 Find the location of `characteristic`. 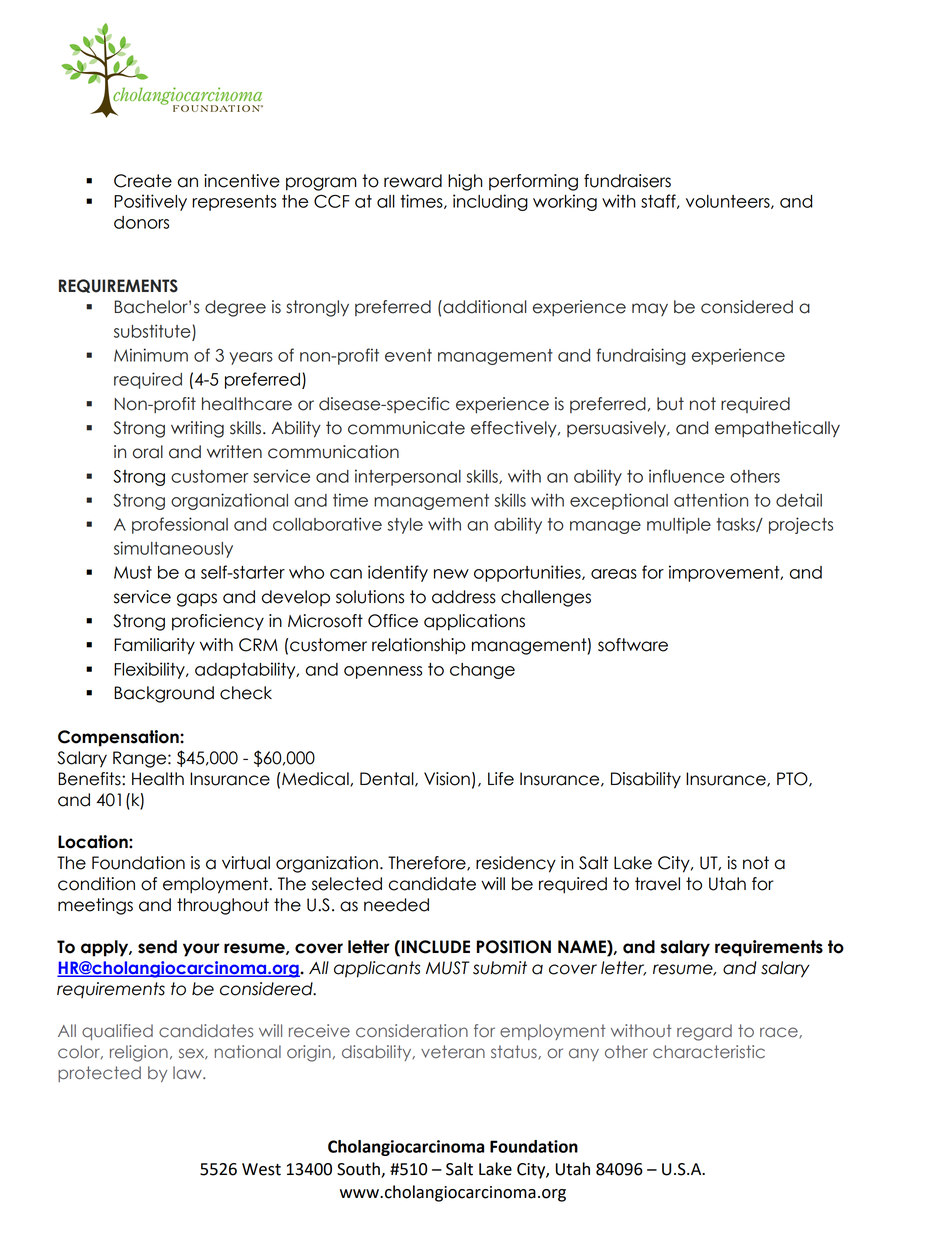

characteristic is located at coordinates (709, 1052).
